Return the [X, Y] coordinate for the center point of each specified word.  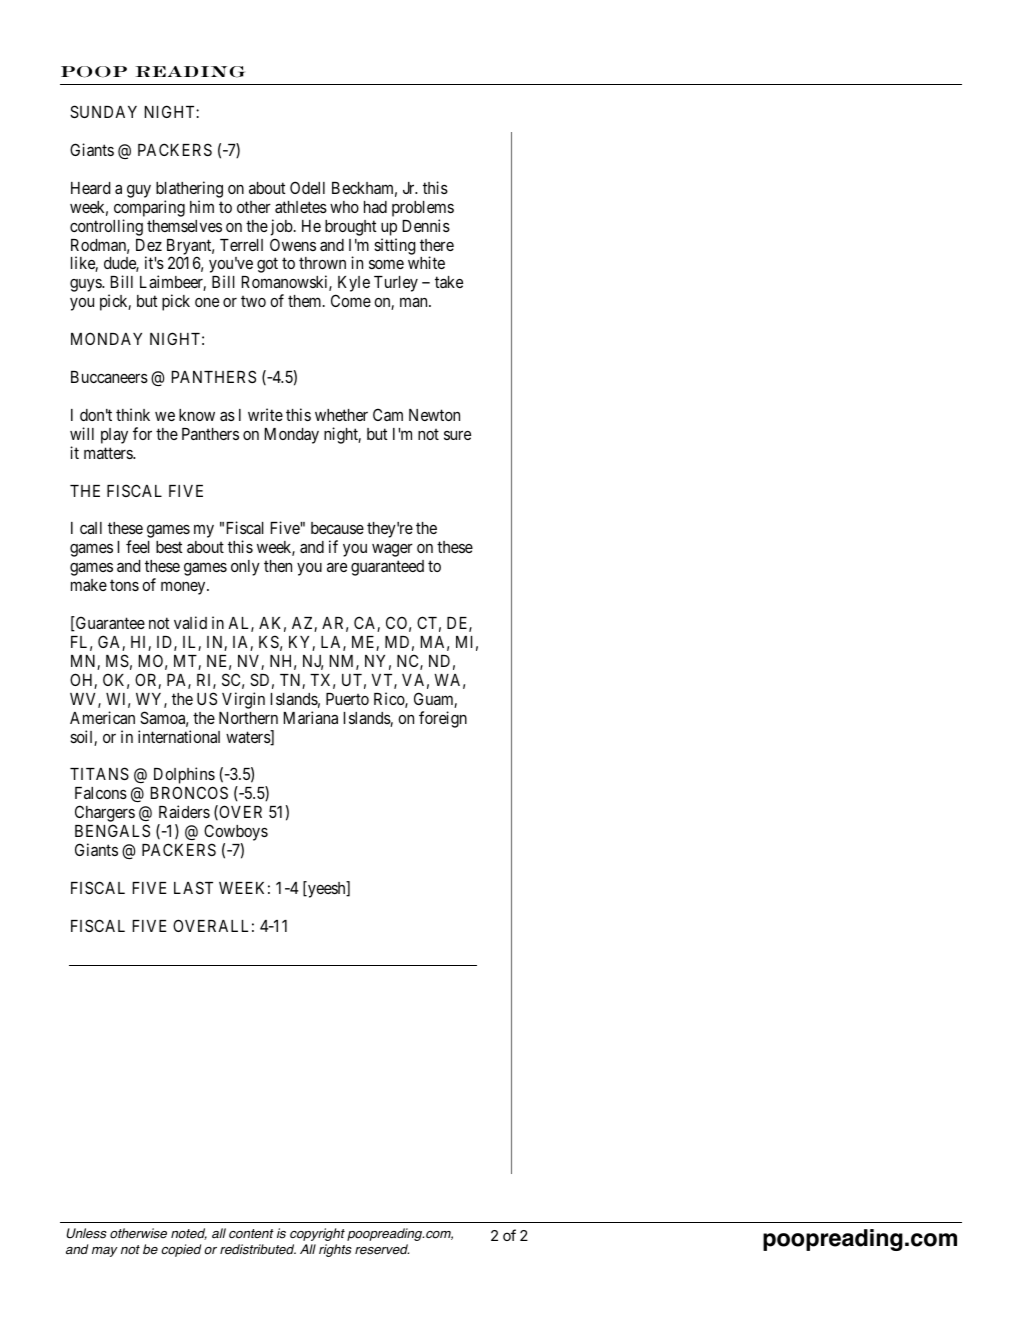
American [102, 717]
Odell [307, 187]
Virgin [243, 700]
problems [423, 209]
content [251, 1234]
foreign [443, 719]
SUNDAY [103, 111]
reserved [382, 1249]
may [105, 1252]
